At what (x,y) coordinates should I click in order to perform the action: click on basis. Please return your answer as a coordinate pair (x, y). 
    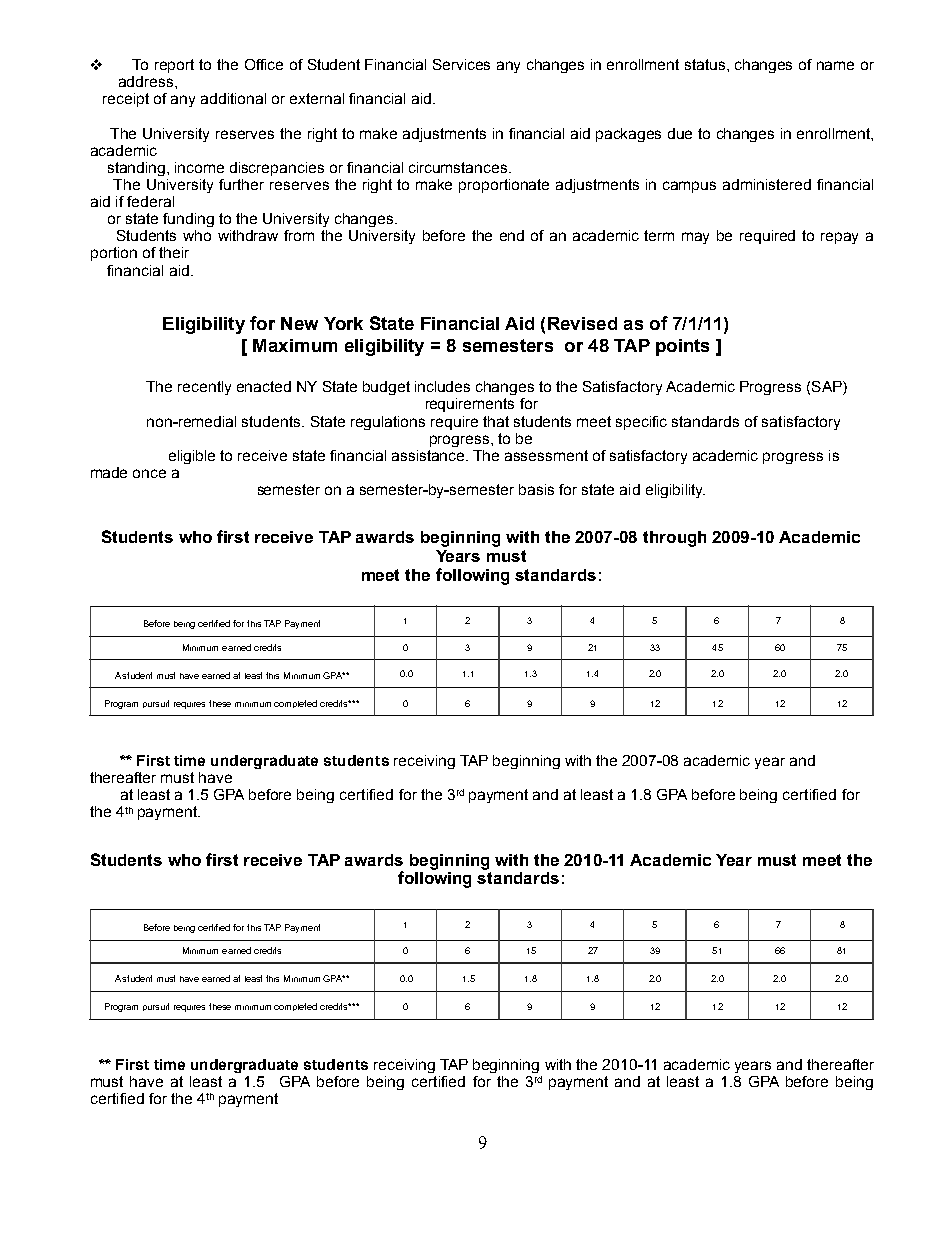
    Looking at the image, I should click on (536, 489).
